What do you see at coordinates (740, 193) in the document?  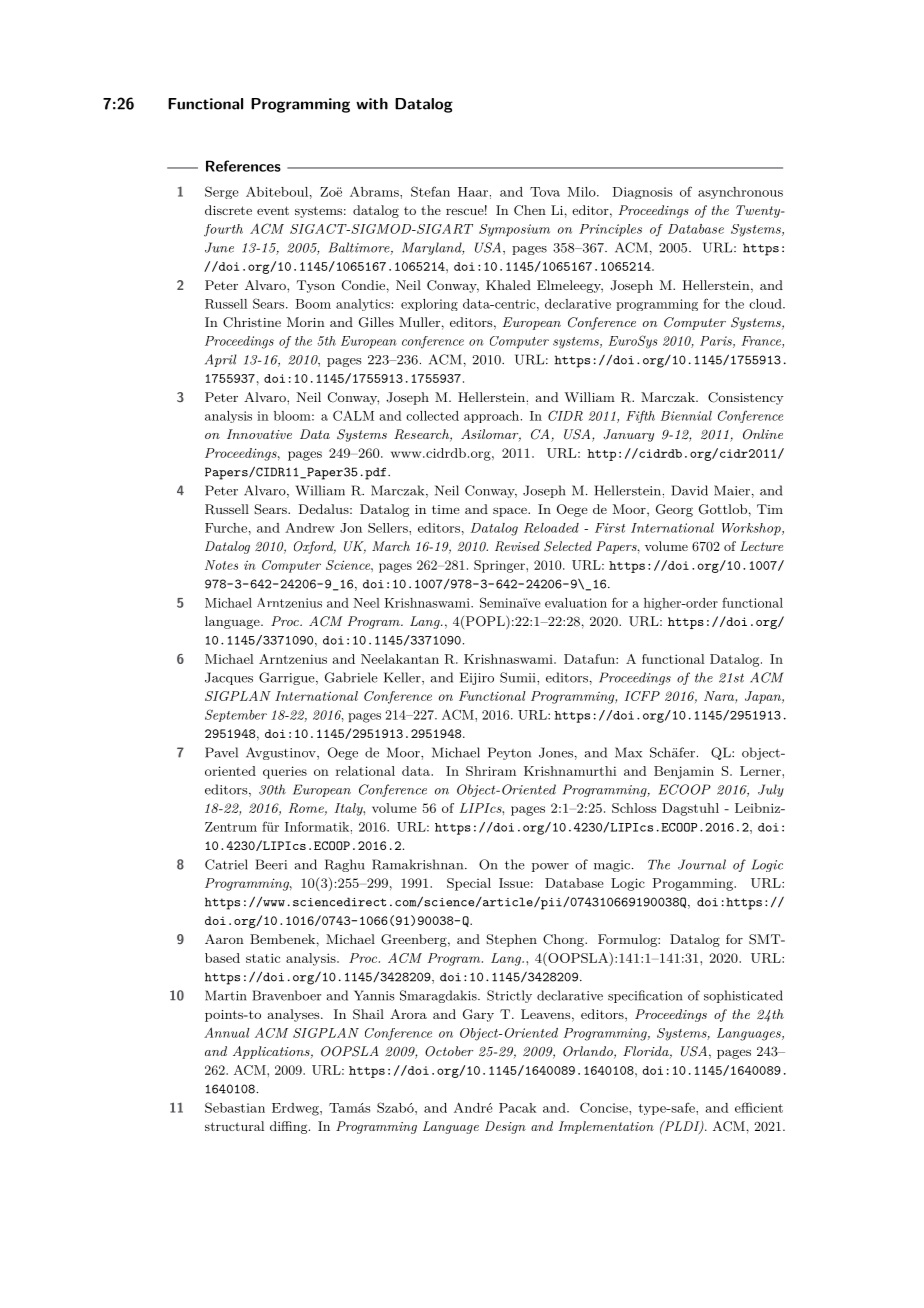 I see `asynchronous` at bounding box center [740, 193].
